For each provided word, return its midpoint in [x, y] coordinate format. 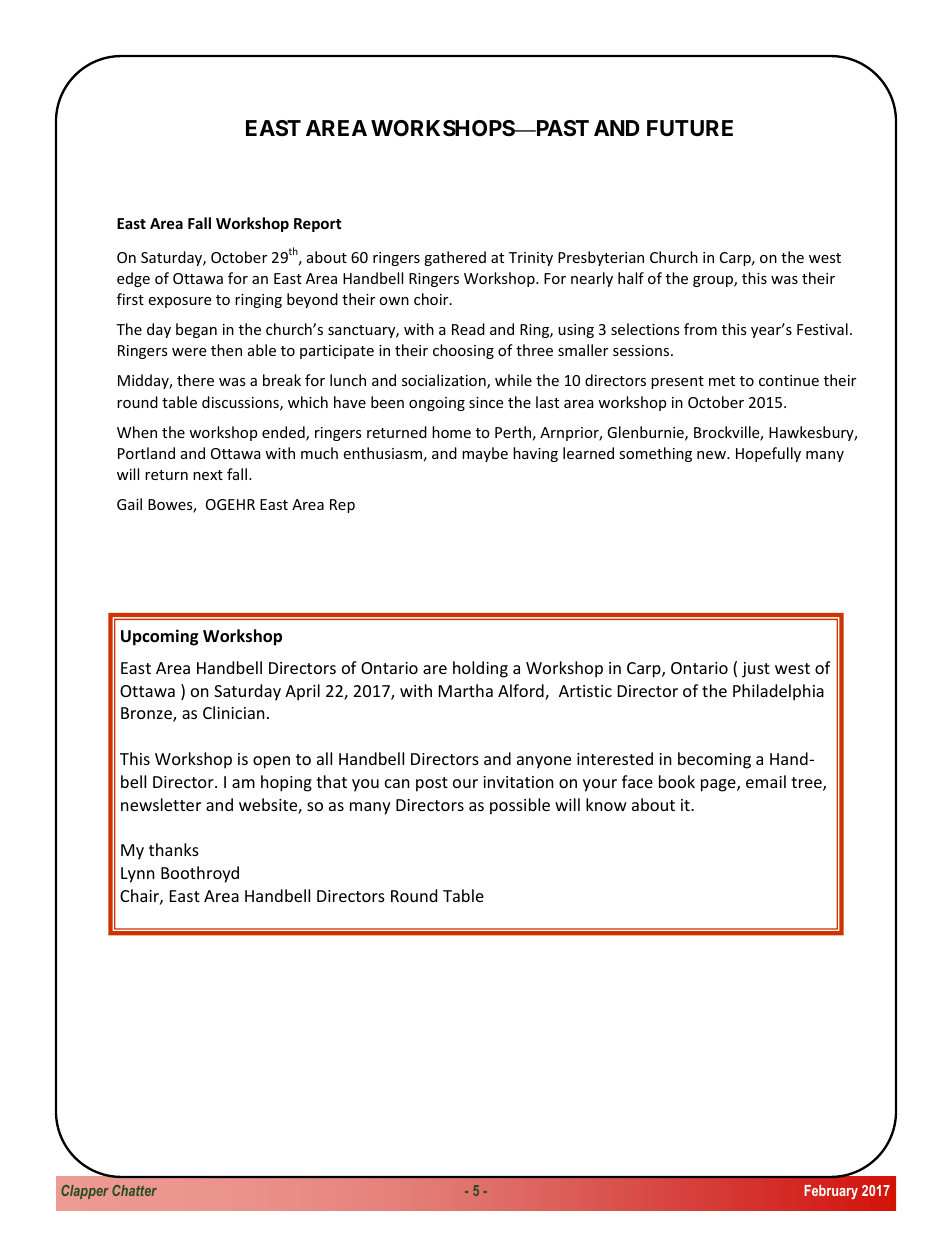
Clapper [85, 1192]
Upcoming [159, 637]
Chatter [134, 1190]
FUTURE [690, 128]
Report [318, 225]
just [756, 670]
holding [480, 669]
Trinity [531, 259]
